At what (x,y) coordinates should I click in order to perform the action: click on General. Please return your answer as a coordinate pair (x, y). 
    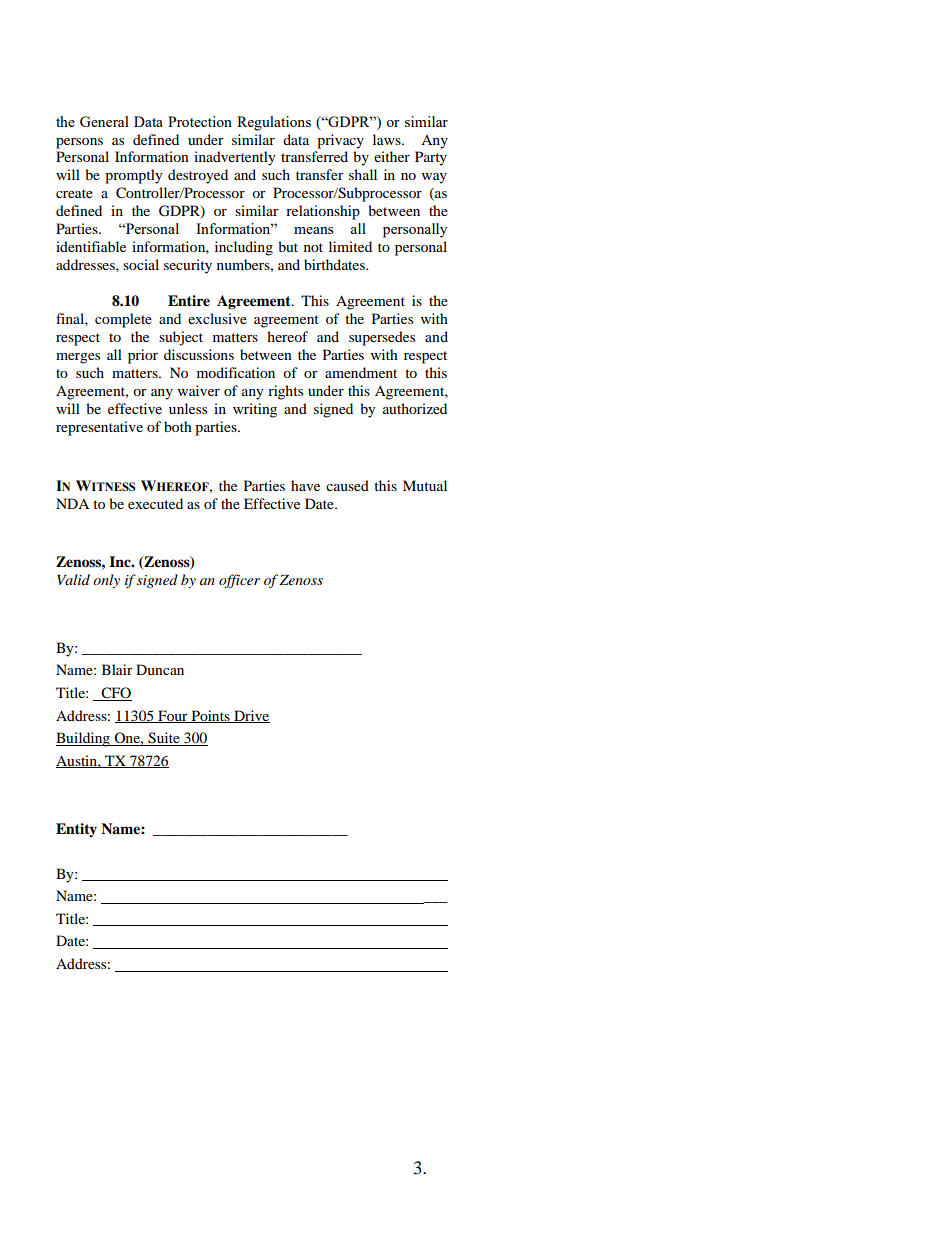
    Looking at the image, I should click on (104, 121).
